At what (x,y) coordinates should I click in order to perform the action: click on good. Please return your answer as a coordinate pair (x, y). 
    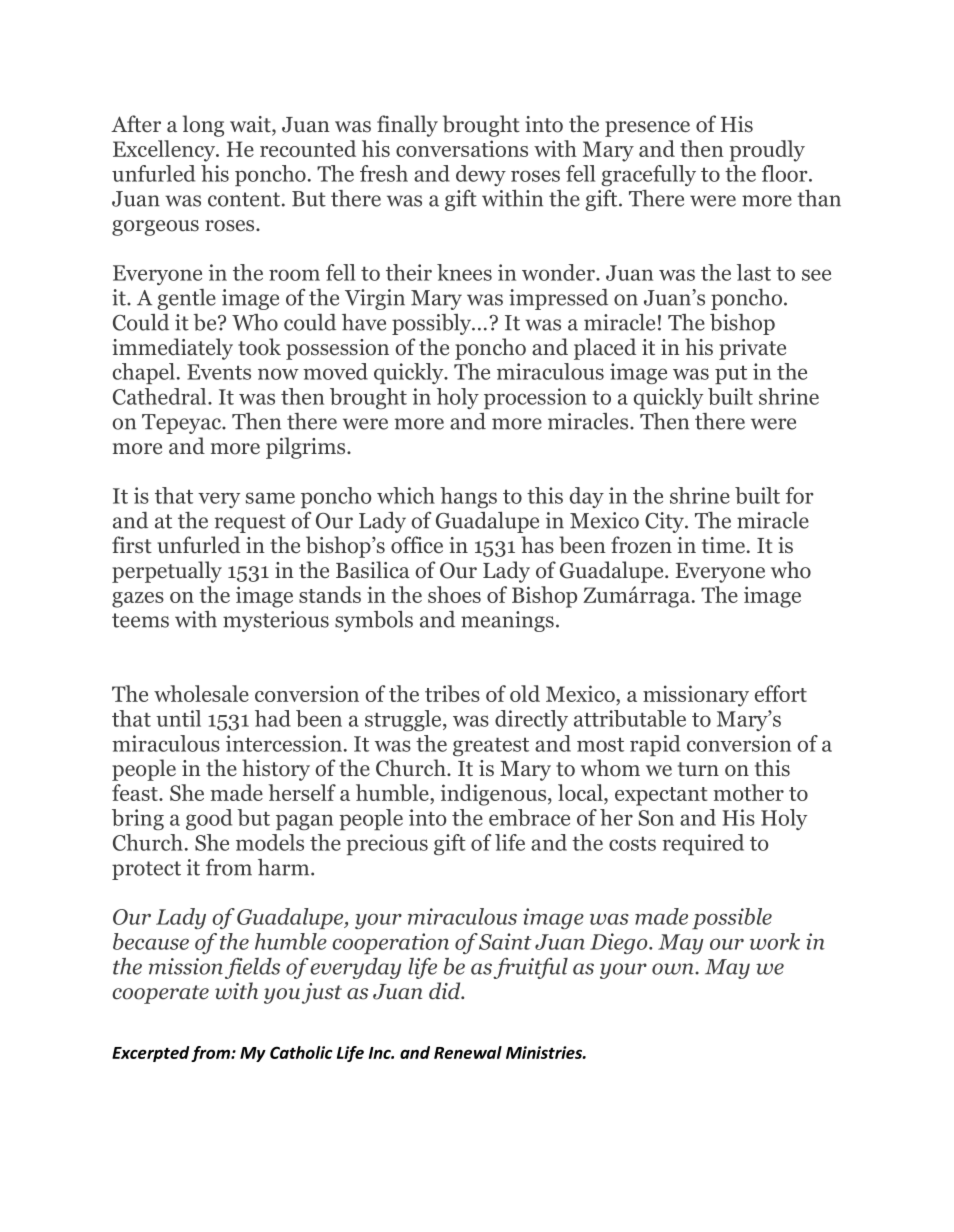
    Looking at the image, I should click on (209, 819).
